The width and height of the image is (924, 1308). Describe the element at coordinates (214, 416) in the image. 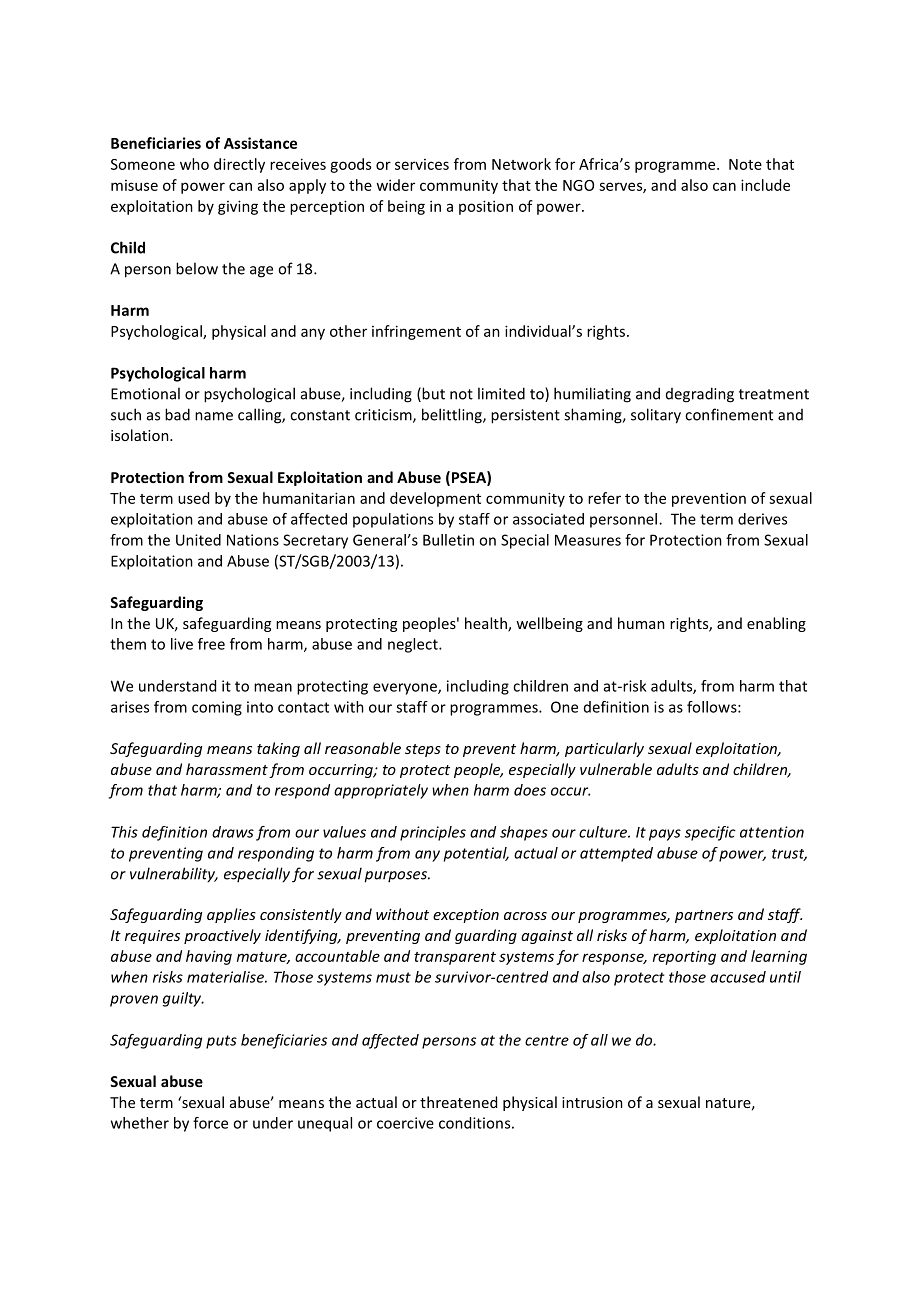

I see `name` at that location.
